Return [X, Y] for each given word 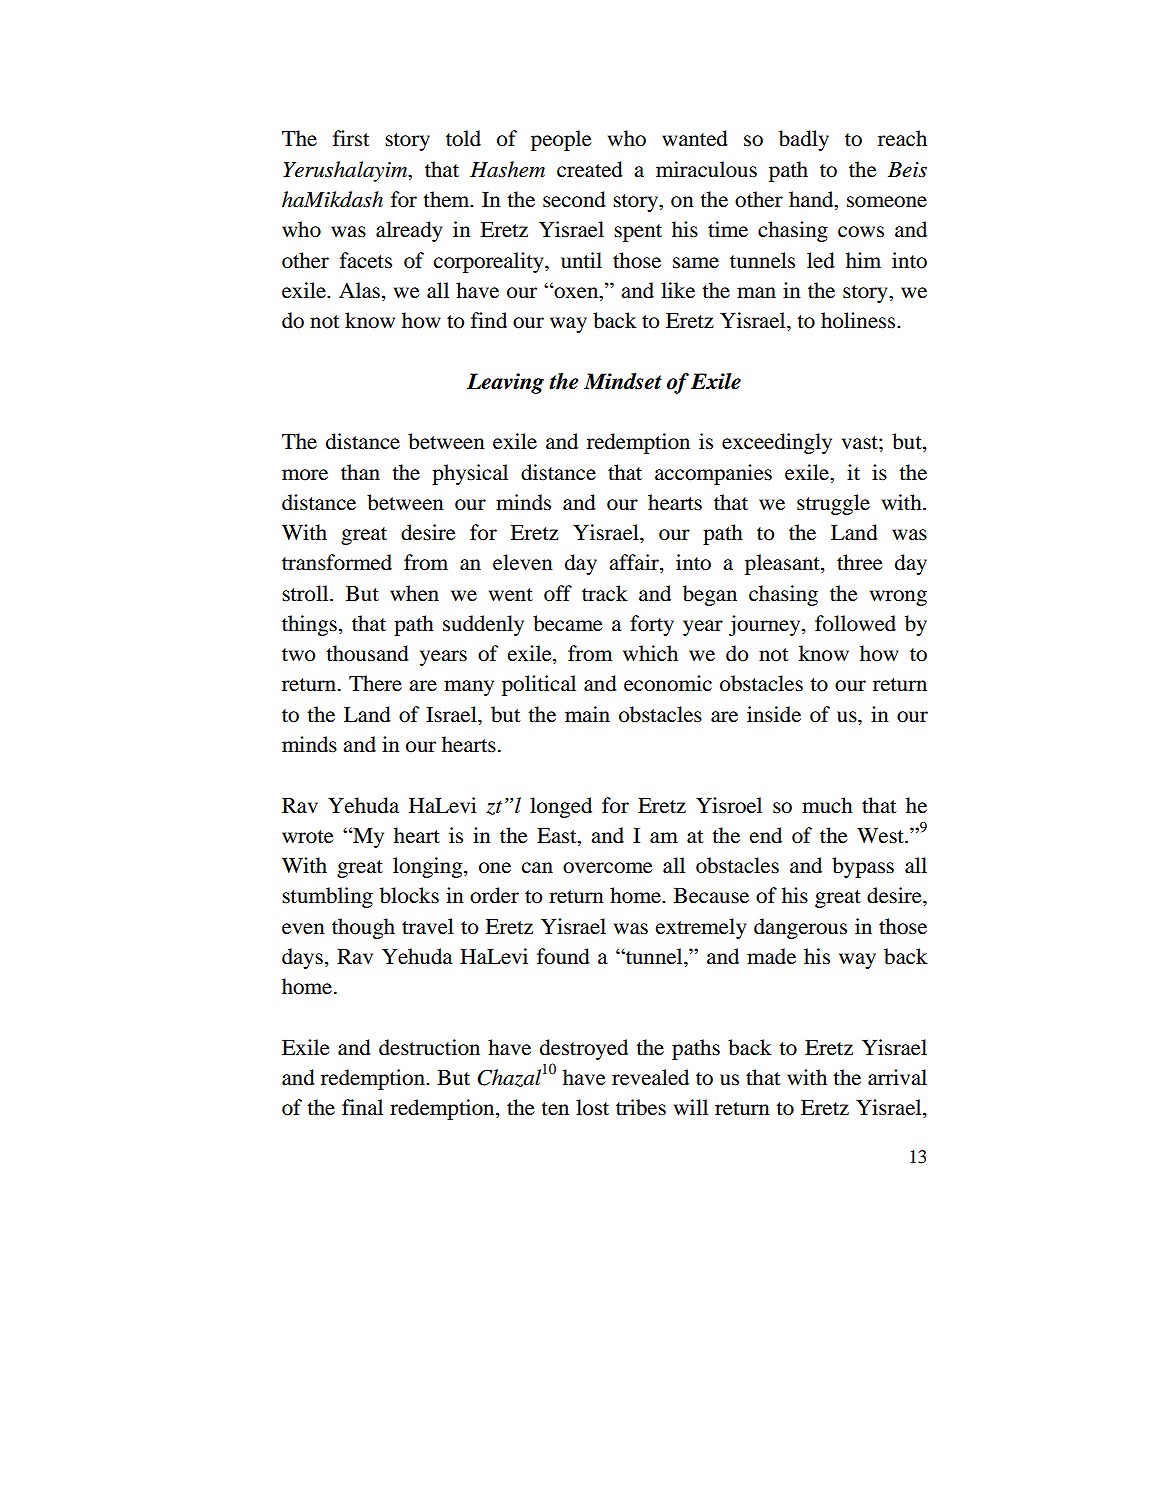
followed [855, 623]
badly [804, 140]
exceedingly [777, 443]
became [568, 623]
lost [592, 1107]
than [360, 472]
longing [429, 867]
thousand [367, 653]
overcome [608, 868]
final [362, 1107]
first [351, 138]
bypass [863, 867]
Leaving [505, 383]
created [590, 169]
